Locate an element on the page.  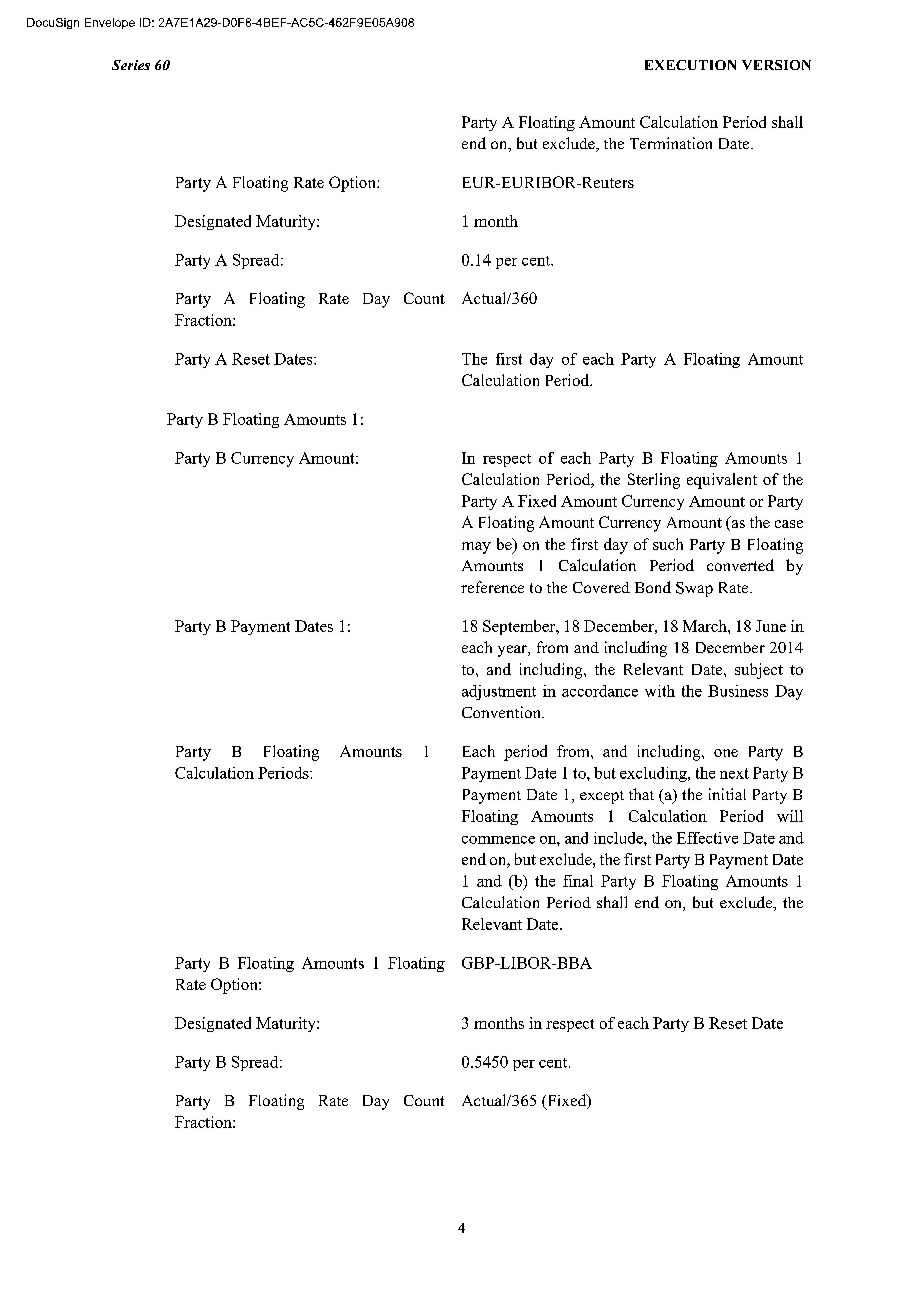
Termination is located at coordinates (671, 143).
